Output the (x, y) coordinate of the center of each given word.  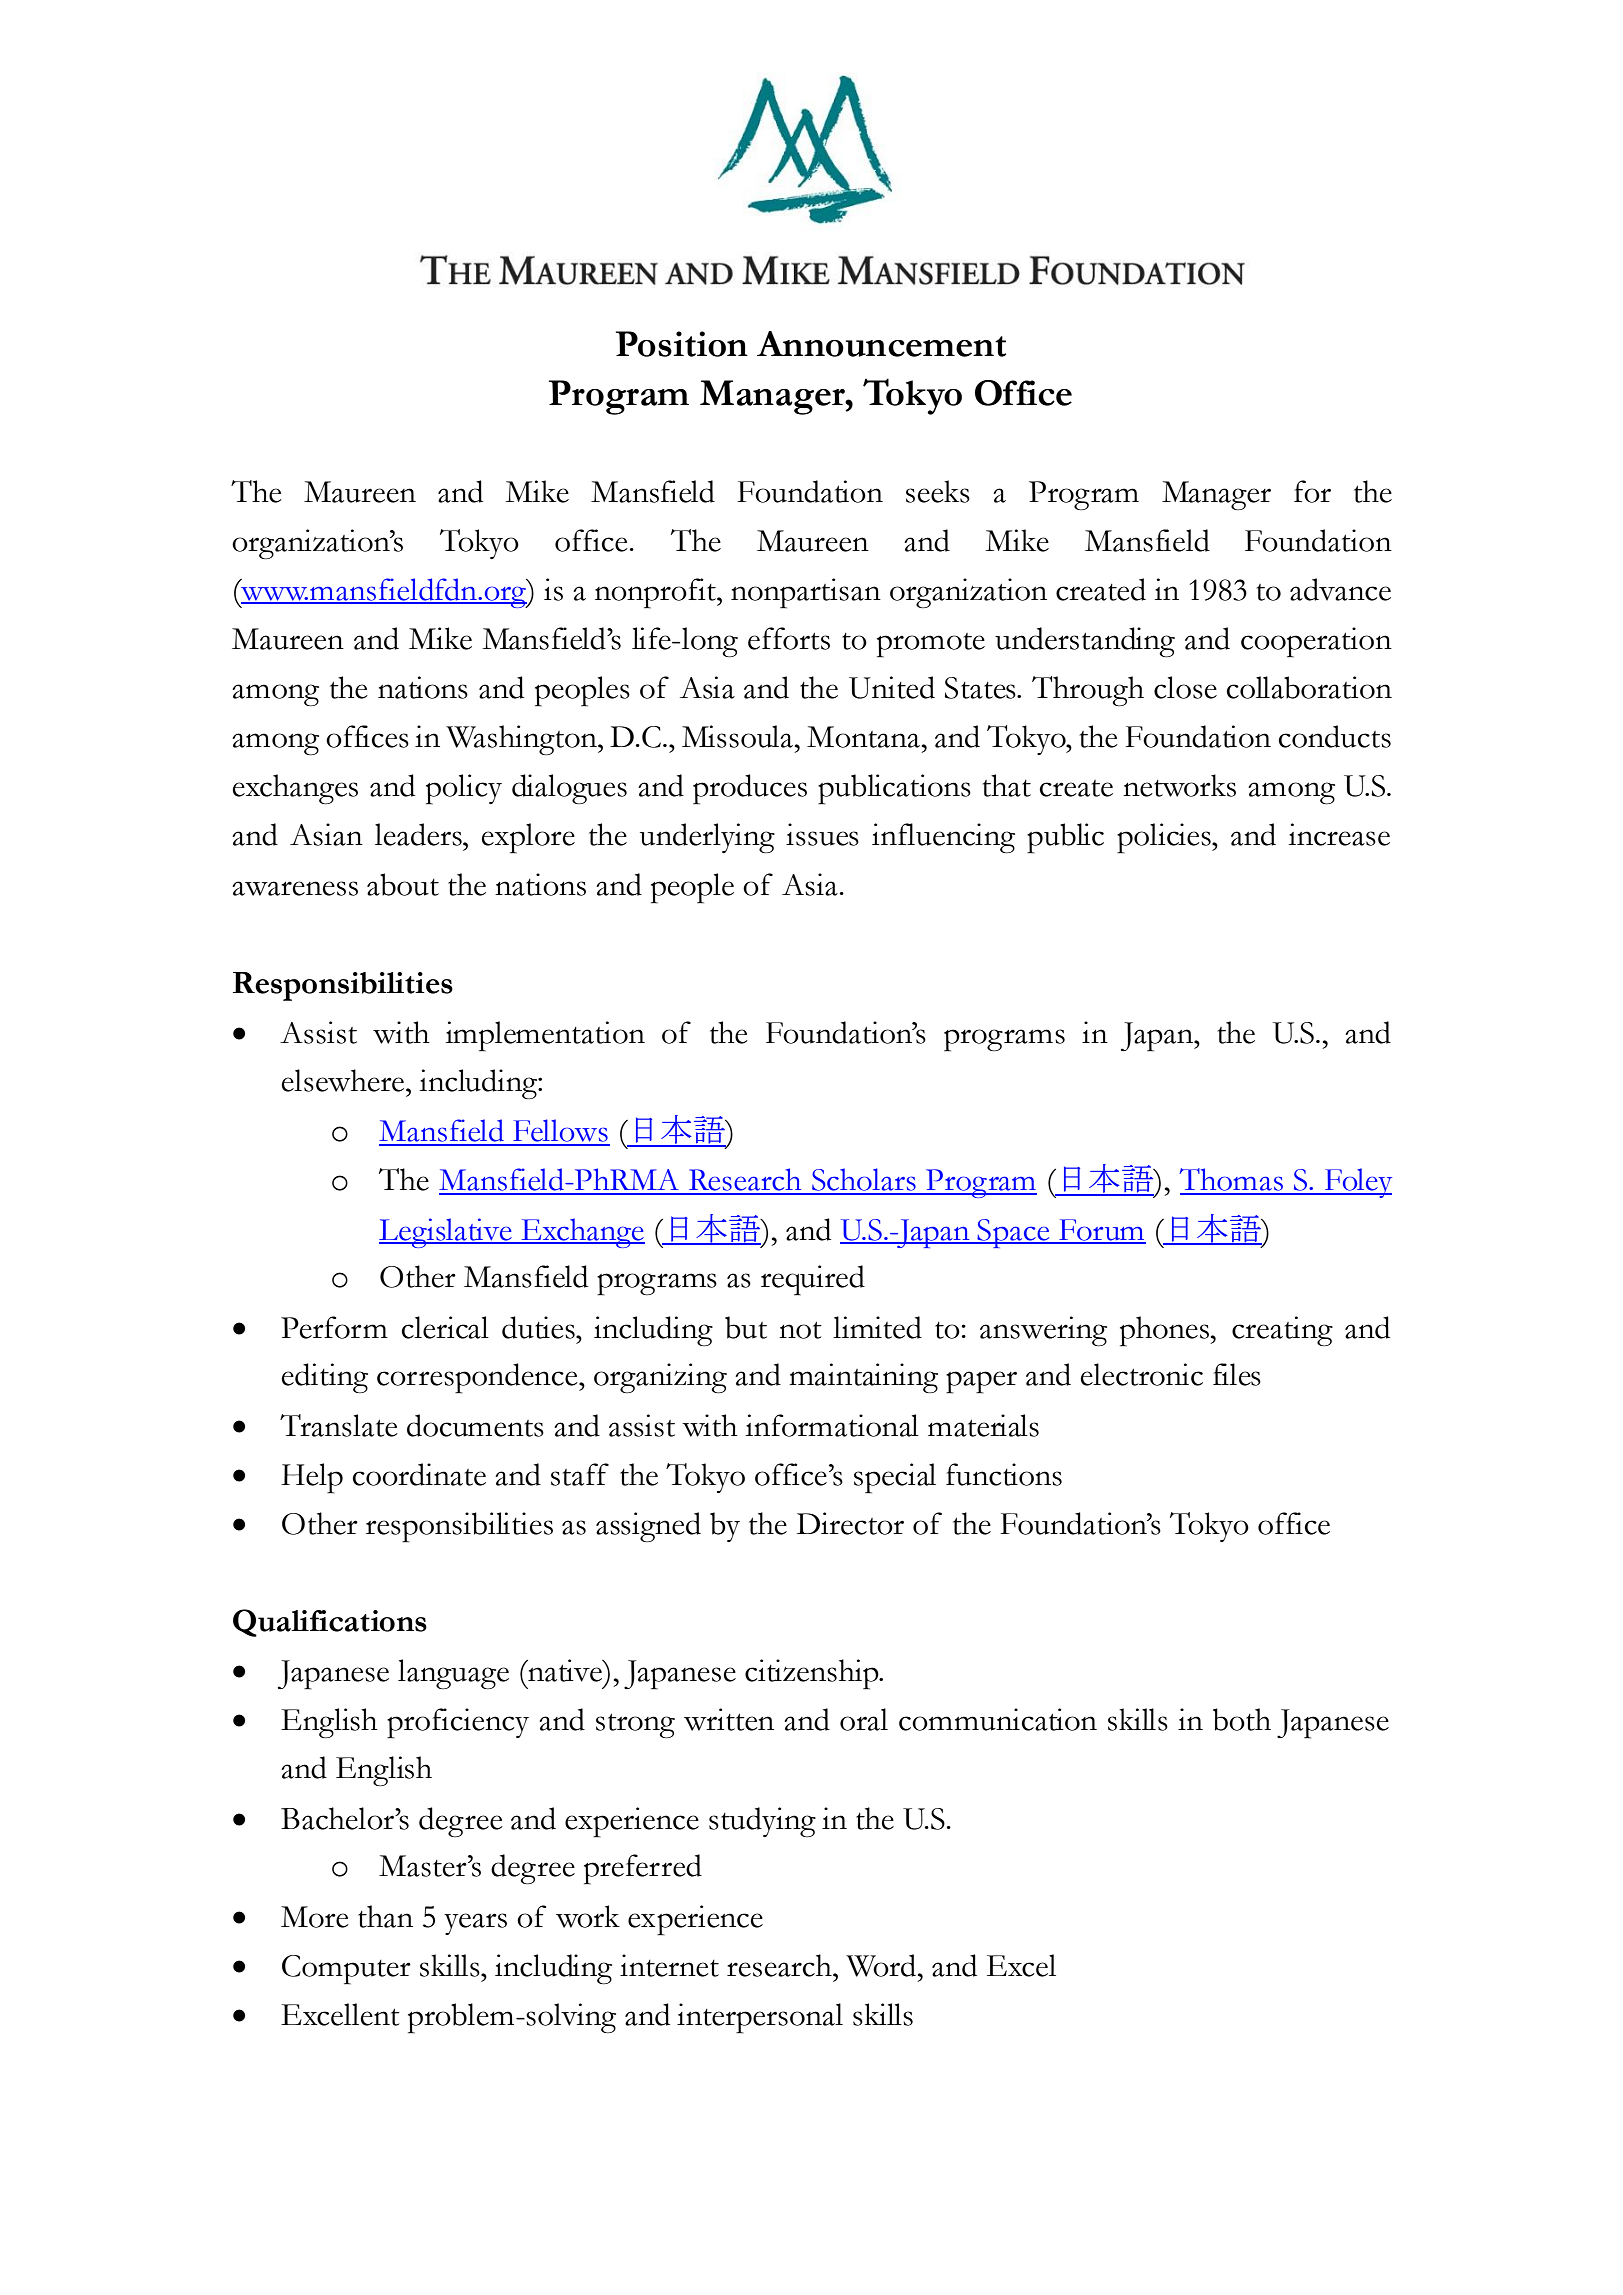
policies (1165, 838)
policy (464, 789)
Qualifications (330, 1623)
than (385, 1916)
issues (822, 834)
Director (850, 1523)
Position (682, 344)
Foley (1357, 1183)
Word (881, 1965)
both (1242, 1719)
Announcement (881, 344)
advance (1340, 589)
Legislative (446, 1233)
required (813, 1280)
